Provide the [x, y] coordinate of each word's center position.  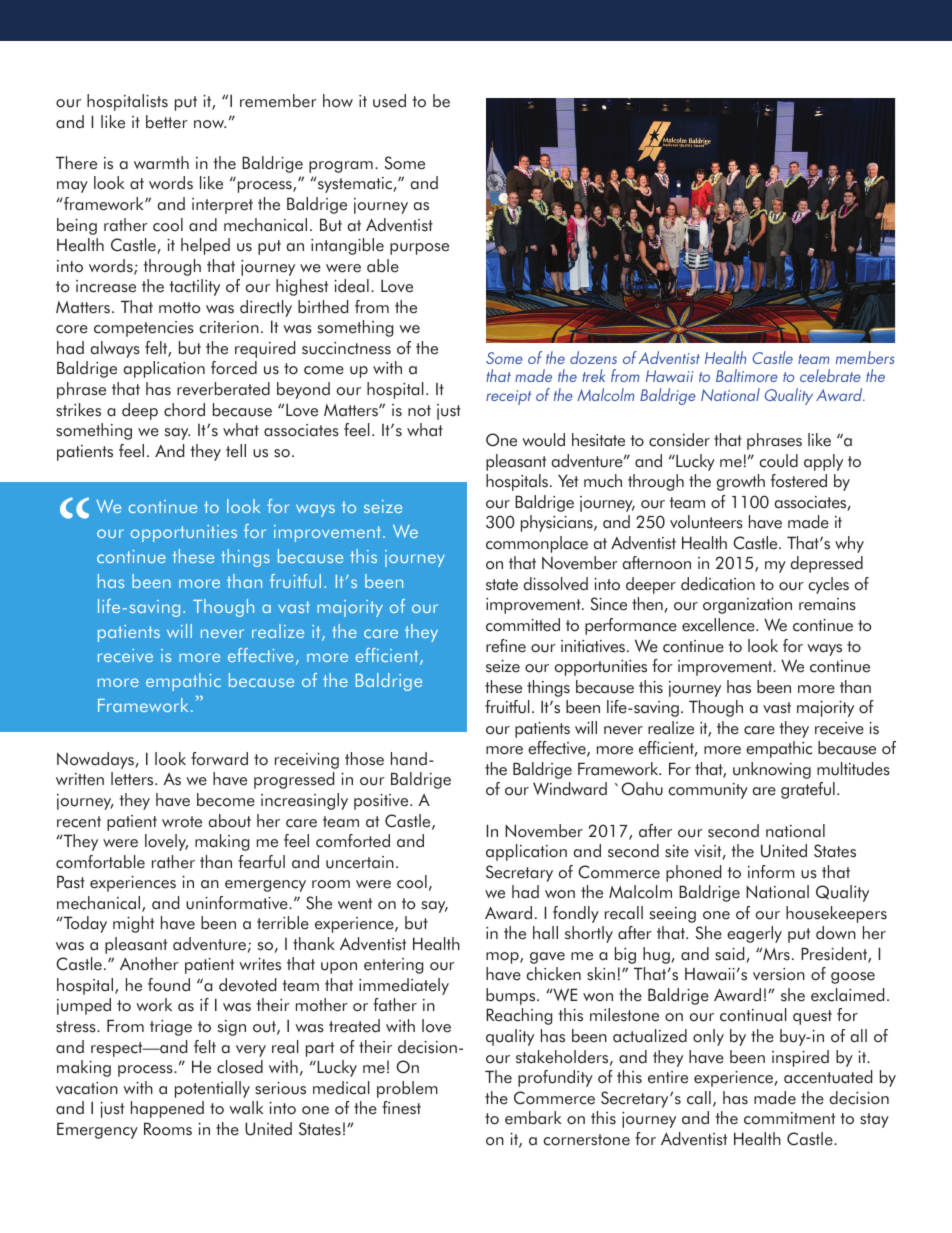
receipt [508, 397]
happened [167, 1109]
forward [219, 759]
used [389, 101]
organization [747, 606]
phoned [693, 873]
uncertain [360, 862]
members [865, 357]
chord [184, 410]
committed [523, 625]
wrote [182, 822]
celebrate [830, 375]
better [167, 122]
